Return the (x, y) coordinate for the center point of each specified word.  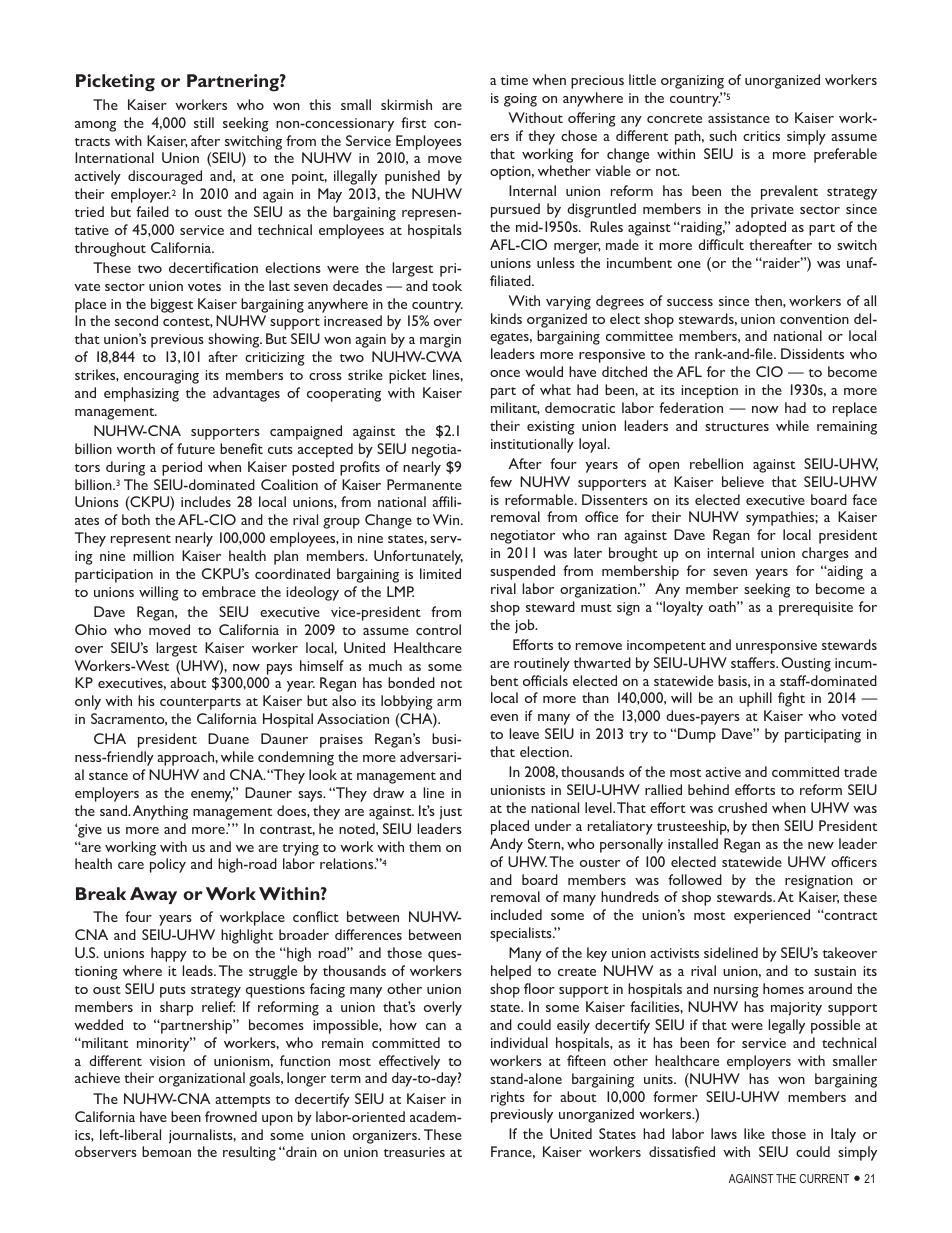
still (204, 122)
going (520, 100)
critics (761, 136)
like (754, 1133)
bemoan (166, 1151)
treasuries (414, 1152)
